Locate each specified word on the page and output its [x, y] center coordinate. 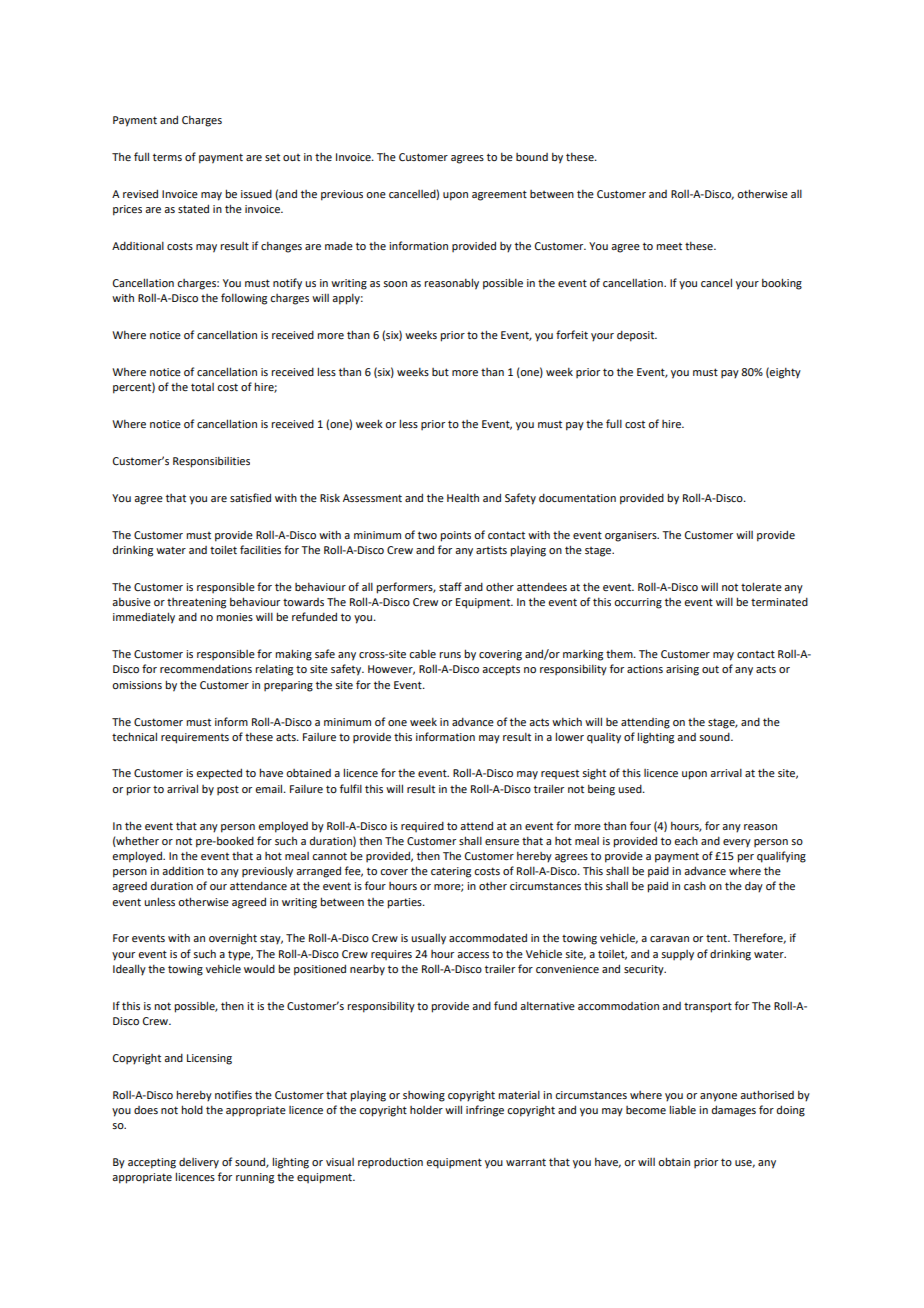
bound [532, 157]
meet [669, 246]
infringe [485, 1111]
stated [193, 208]
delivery [199, 1163]
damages [734, 1111]
